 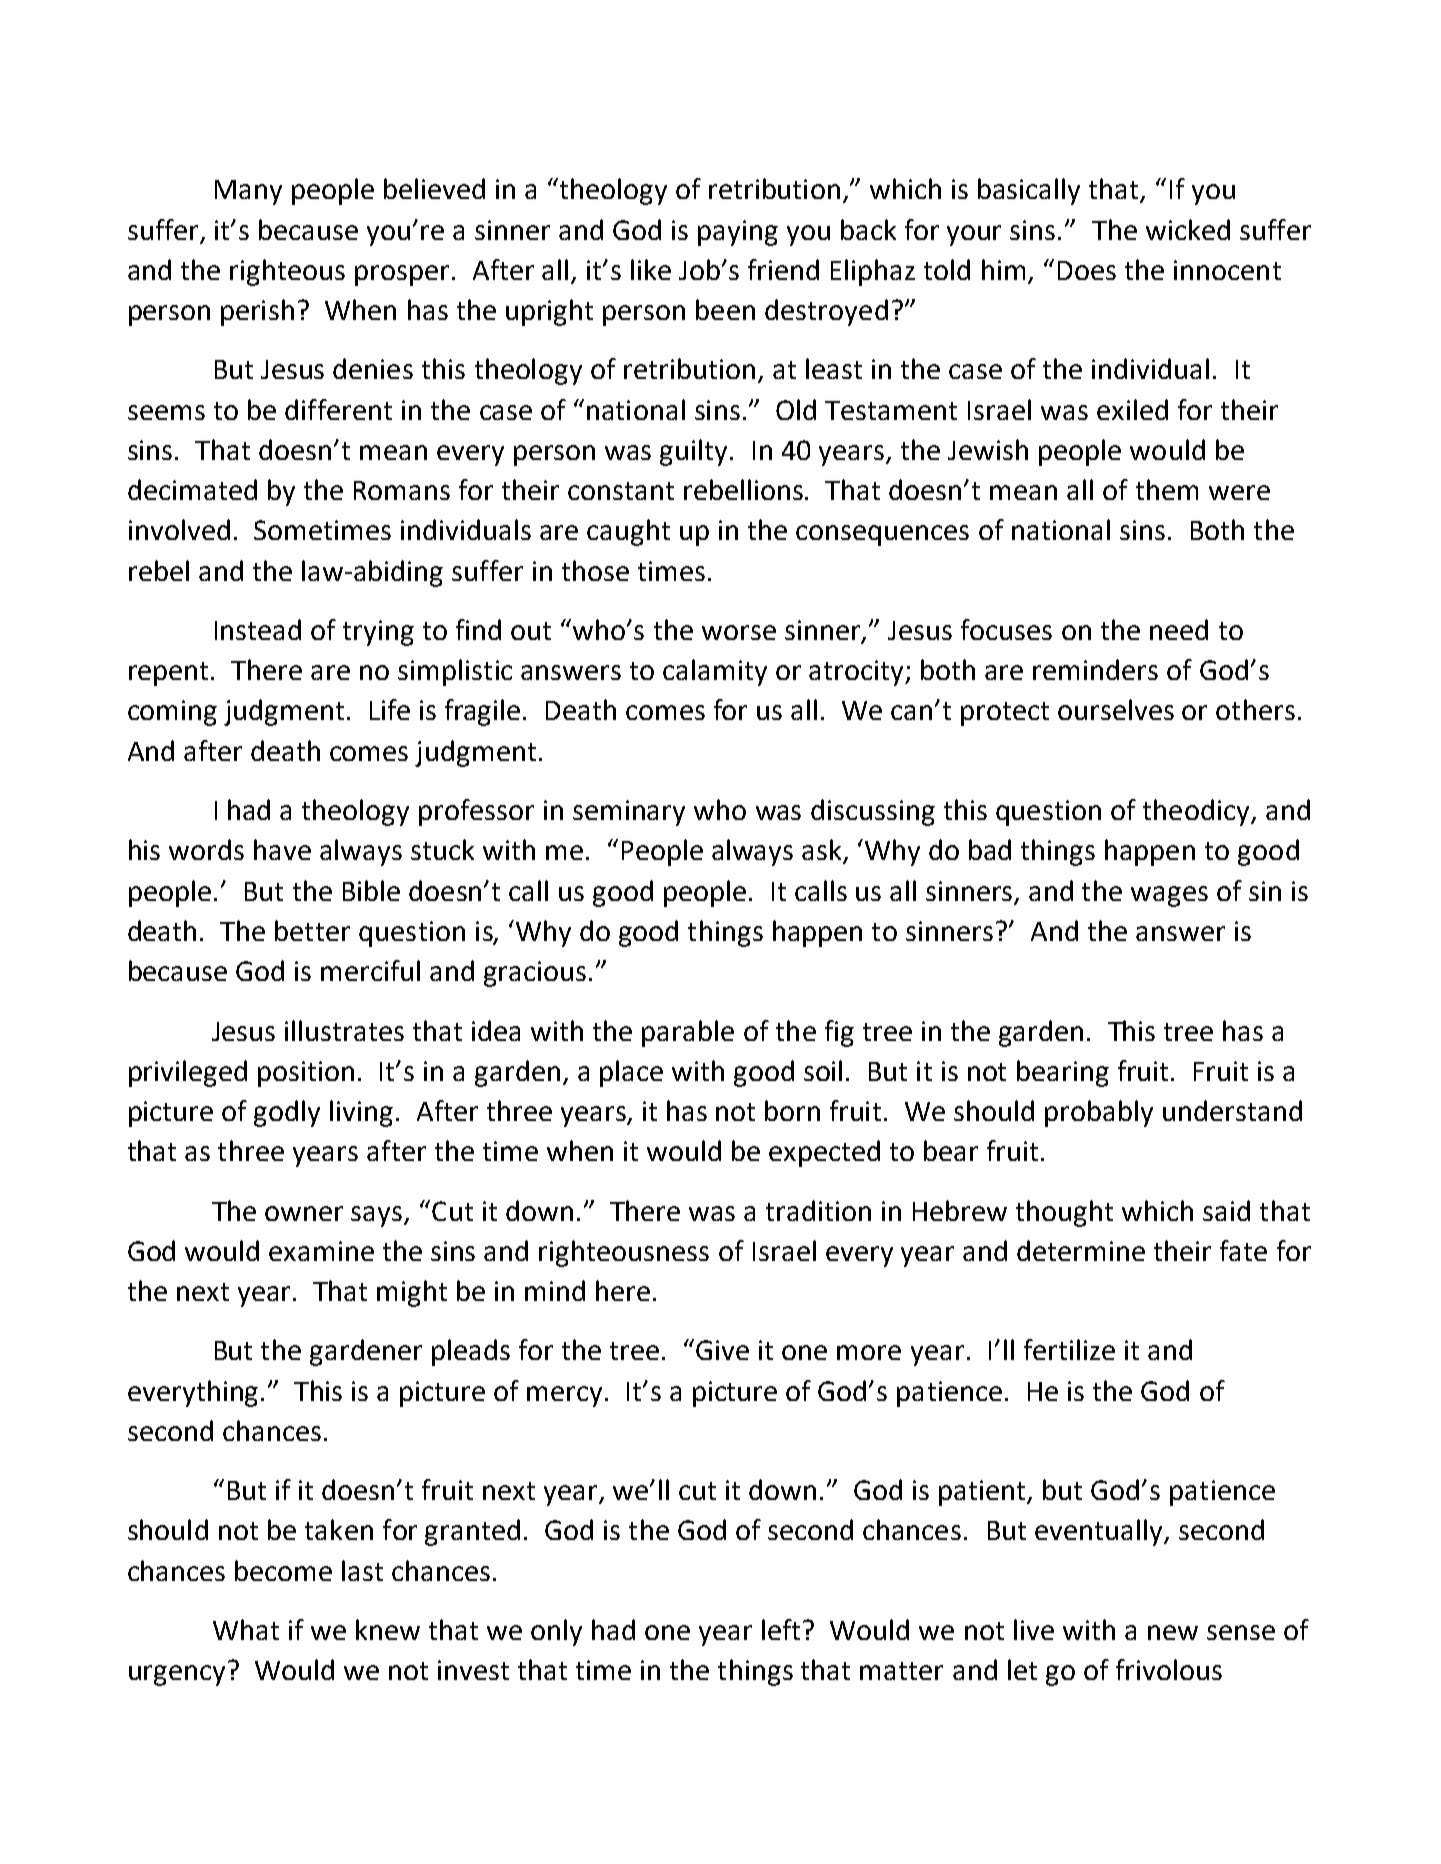 What do you see at coordinates (628, 532) in the document?
I see `caught` at bounding box center [628, 532].
